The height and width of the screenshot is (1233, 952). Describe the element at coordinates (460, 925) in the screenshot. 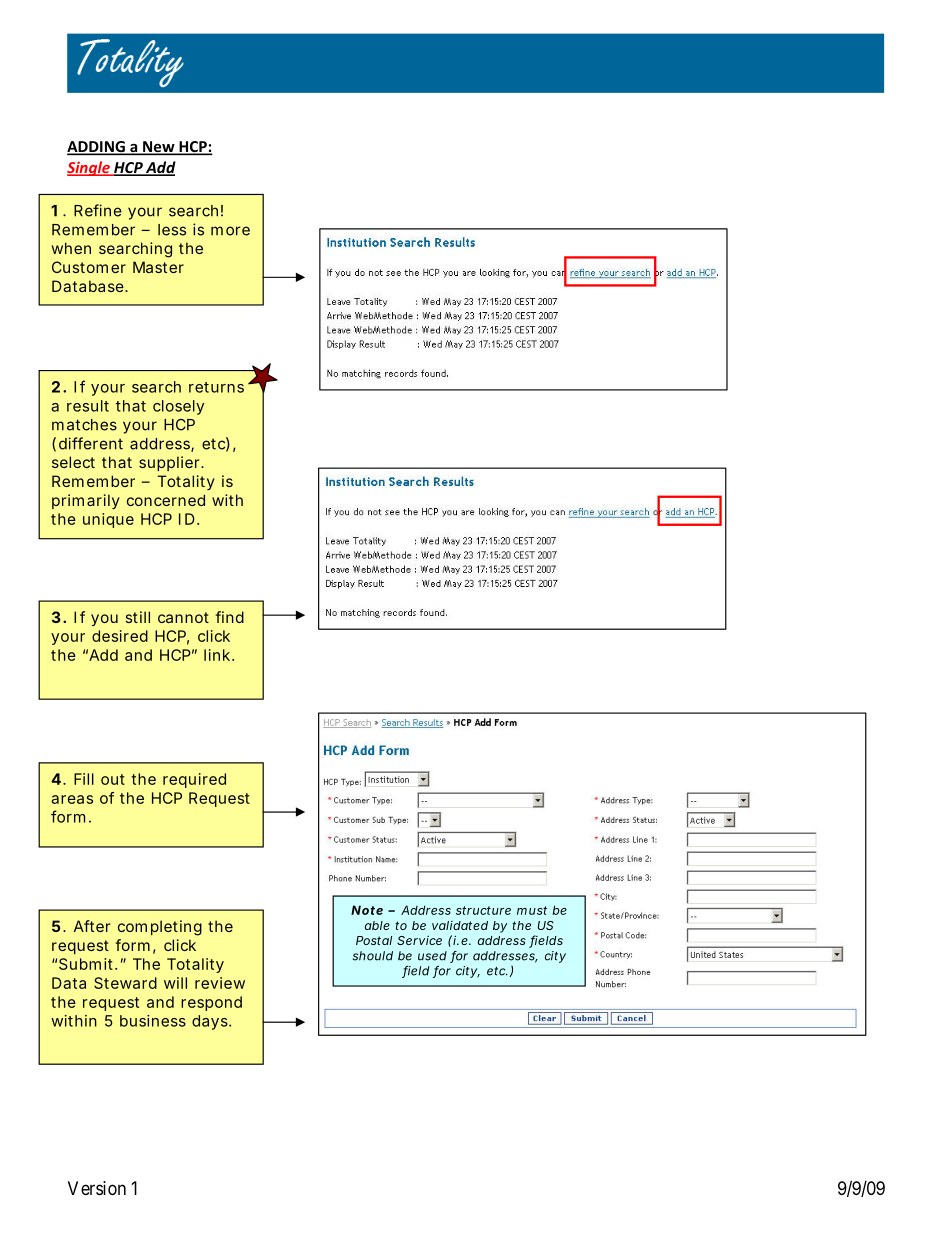

I see `validated` at that location.
